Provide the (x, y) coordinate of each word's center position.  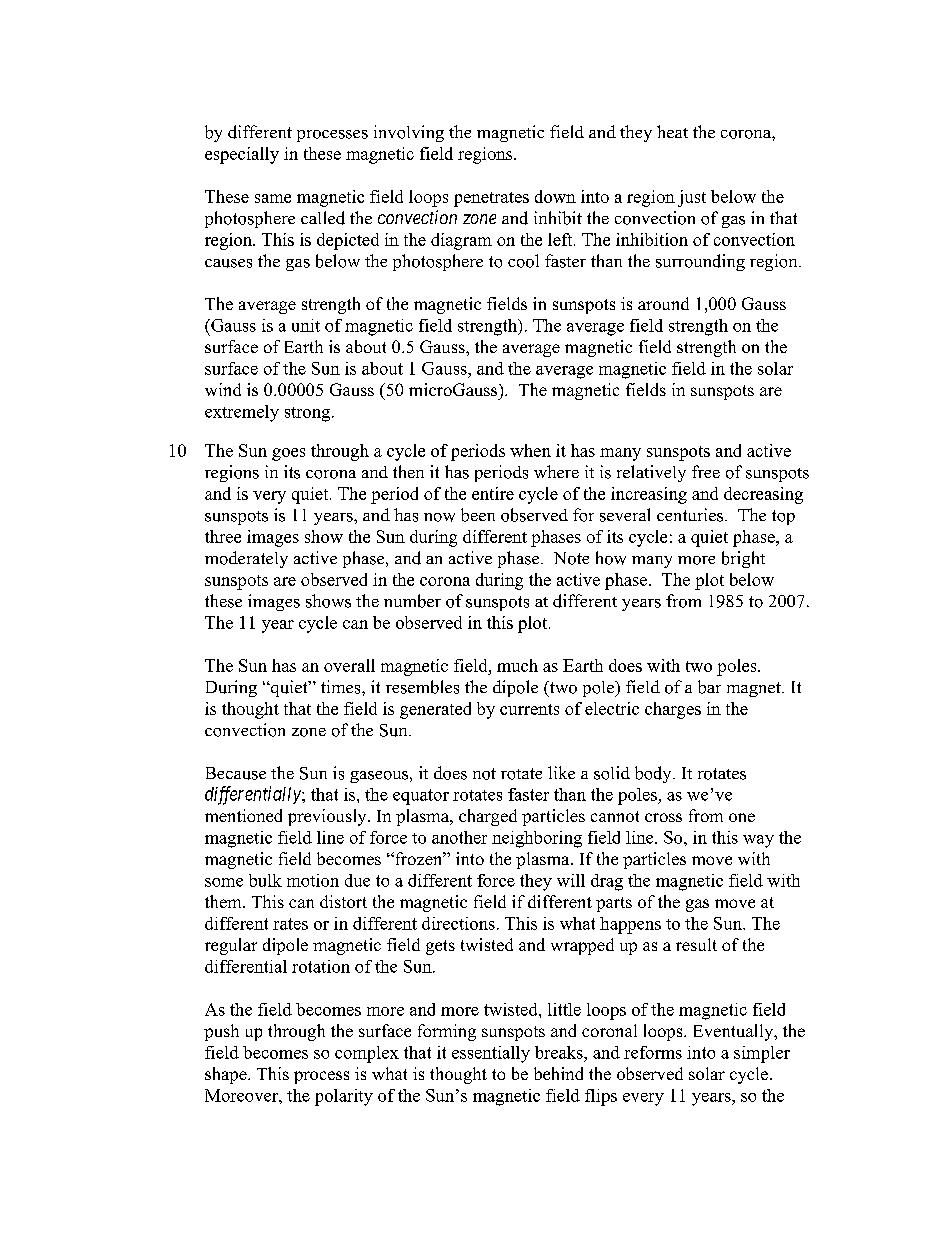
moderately (246, 559)
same (273, 198)
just (692, 198)
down (555, 196)
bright (743, 559)
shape (227, 1075)
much (517, 665)
